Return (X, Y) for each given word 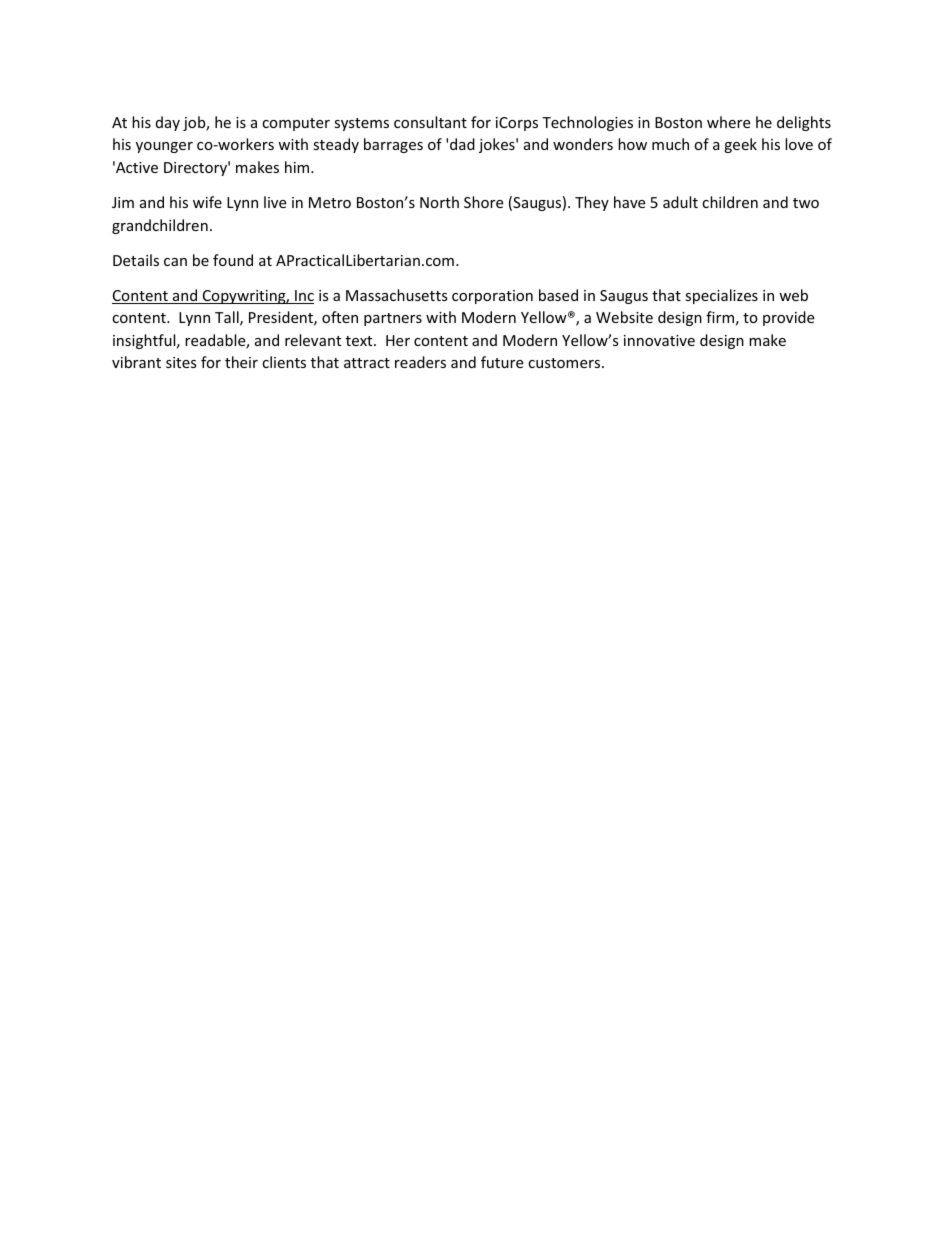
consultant (430, 122)
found (233, 260)
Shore (483, 202)
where (728, 122)
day (168, 123)
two (806, 203)
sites (181, 362)
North (439, 202)
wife (207, 202)
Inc (303, 297)
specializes (721, 296)
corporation (492, 297)
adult (680, 202)
